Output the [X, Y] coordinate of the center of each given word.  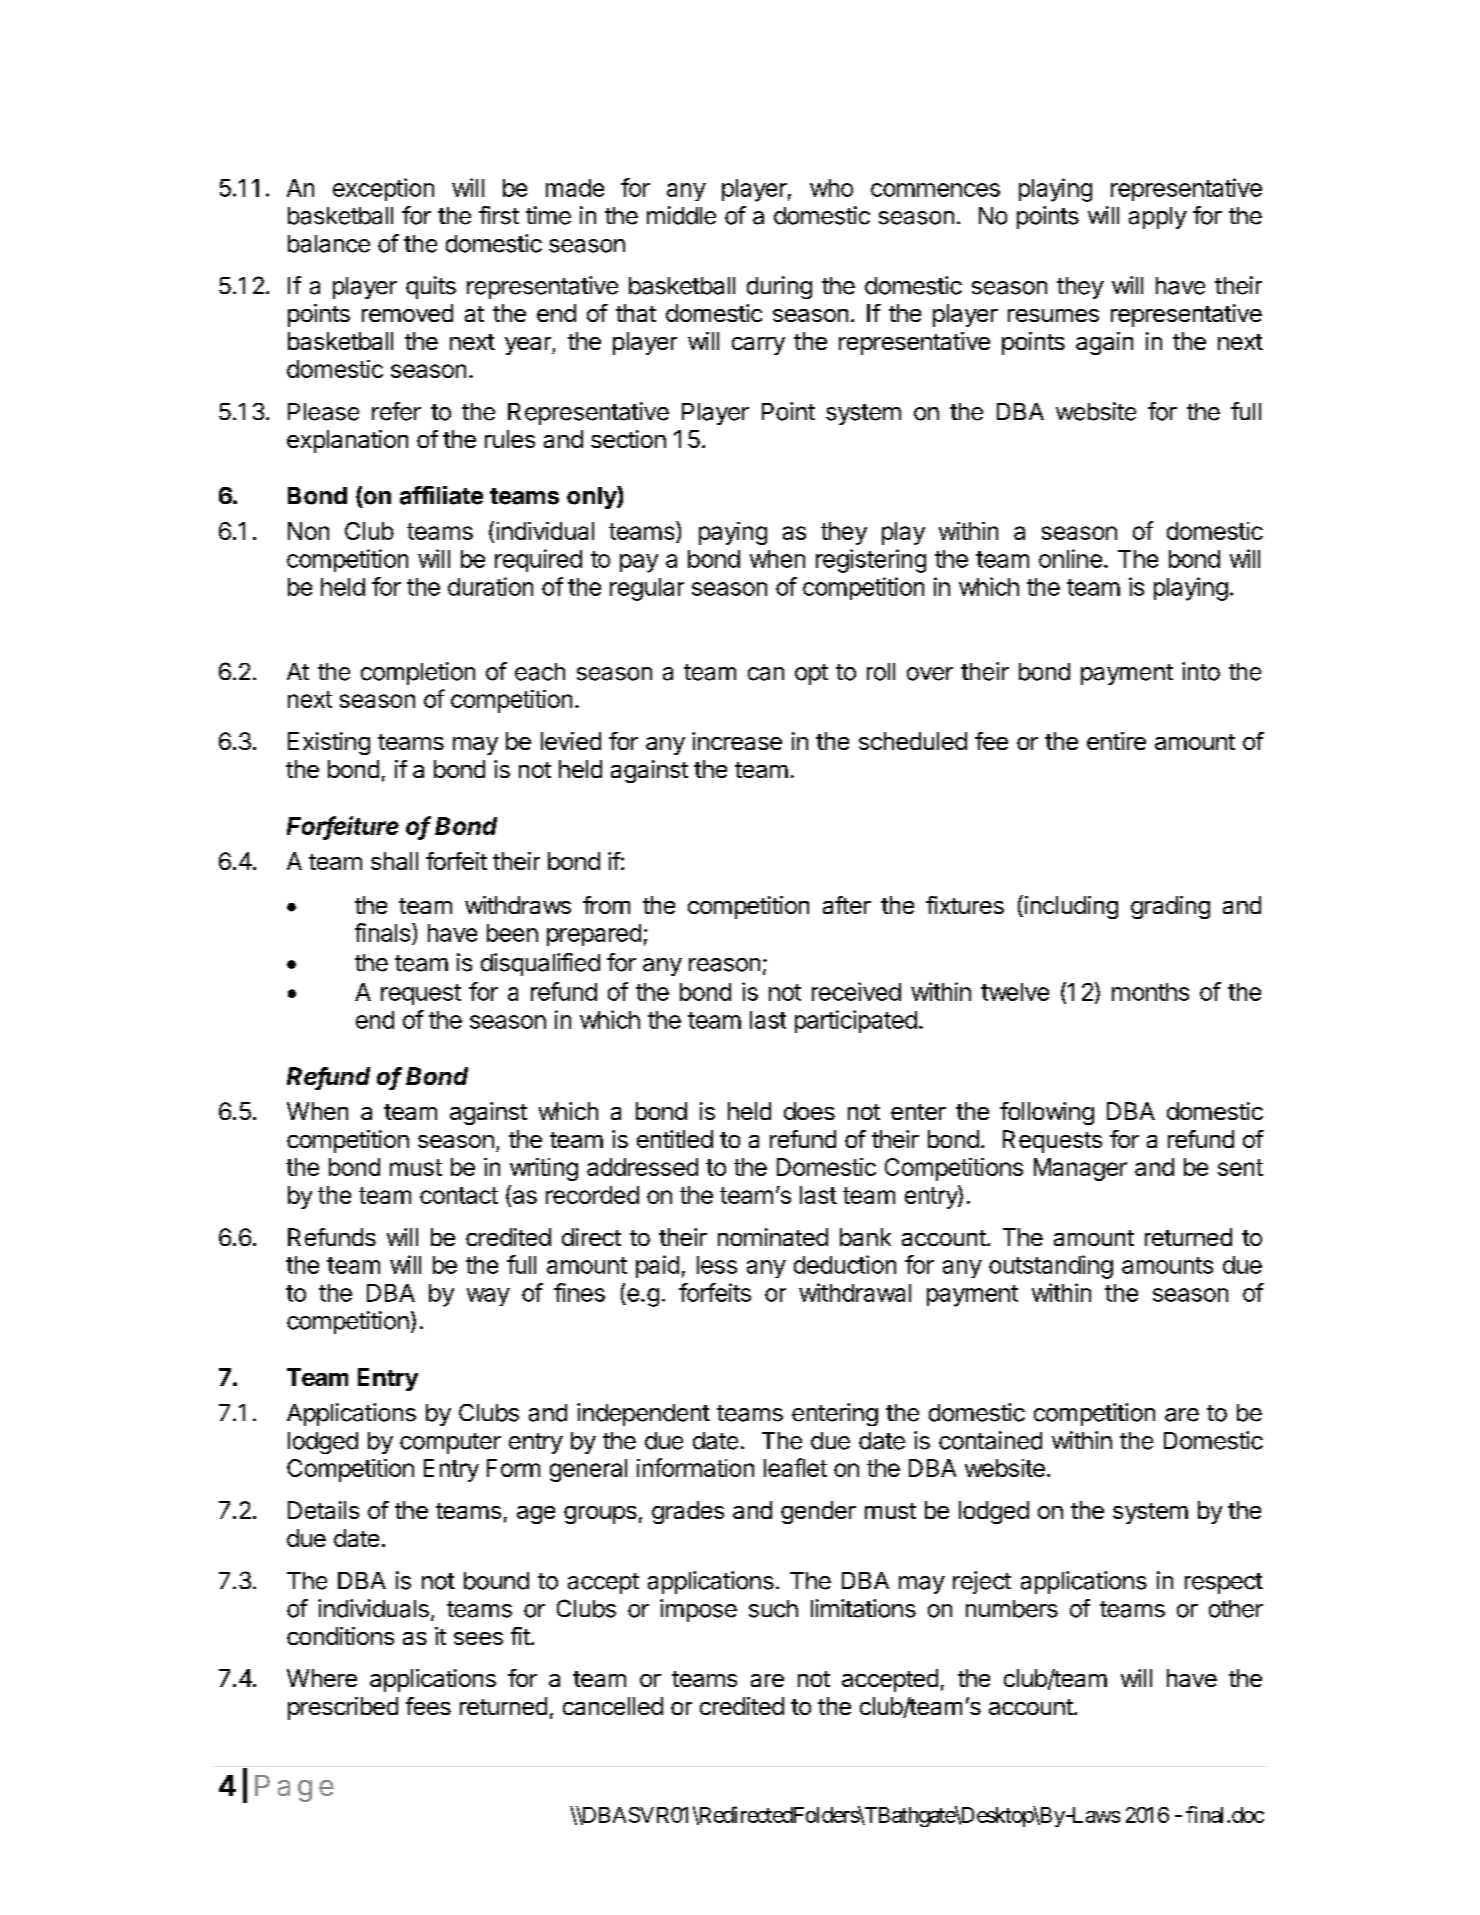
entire [1116, 741]
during [779, 287]
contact [459, 1195]
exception [383, 189]
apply [1158, 218]
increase [737, 741]
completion [418, 673]
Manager [1080, 1169]
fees [428, 1706]
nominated [773, 1237]
